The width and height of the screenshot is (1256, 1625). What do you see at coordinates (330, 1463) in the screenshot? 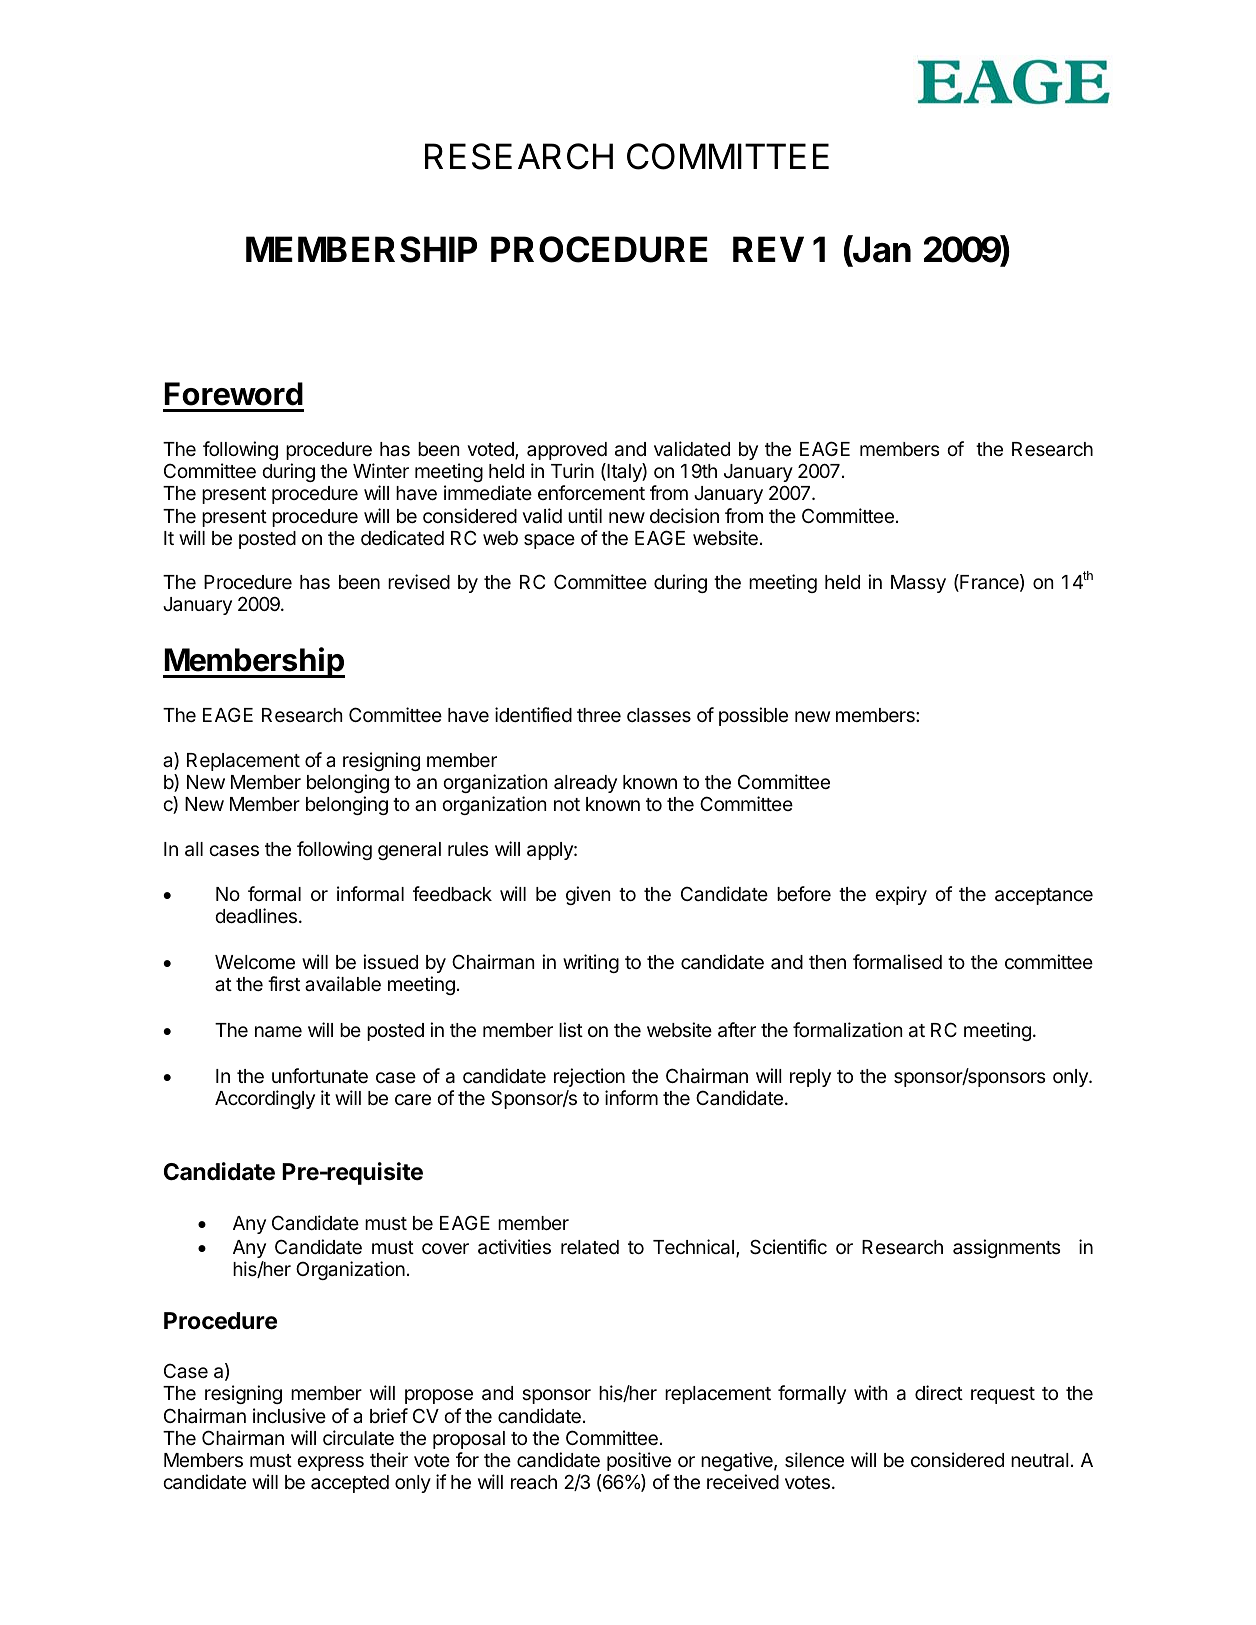
I see `express` at bounding box center [330, 1463].
